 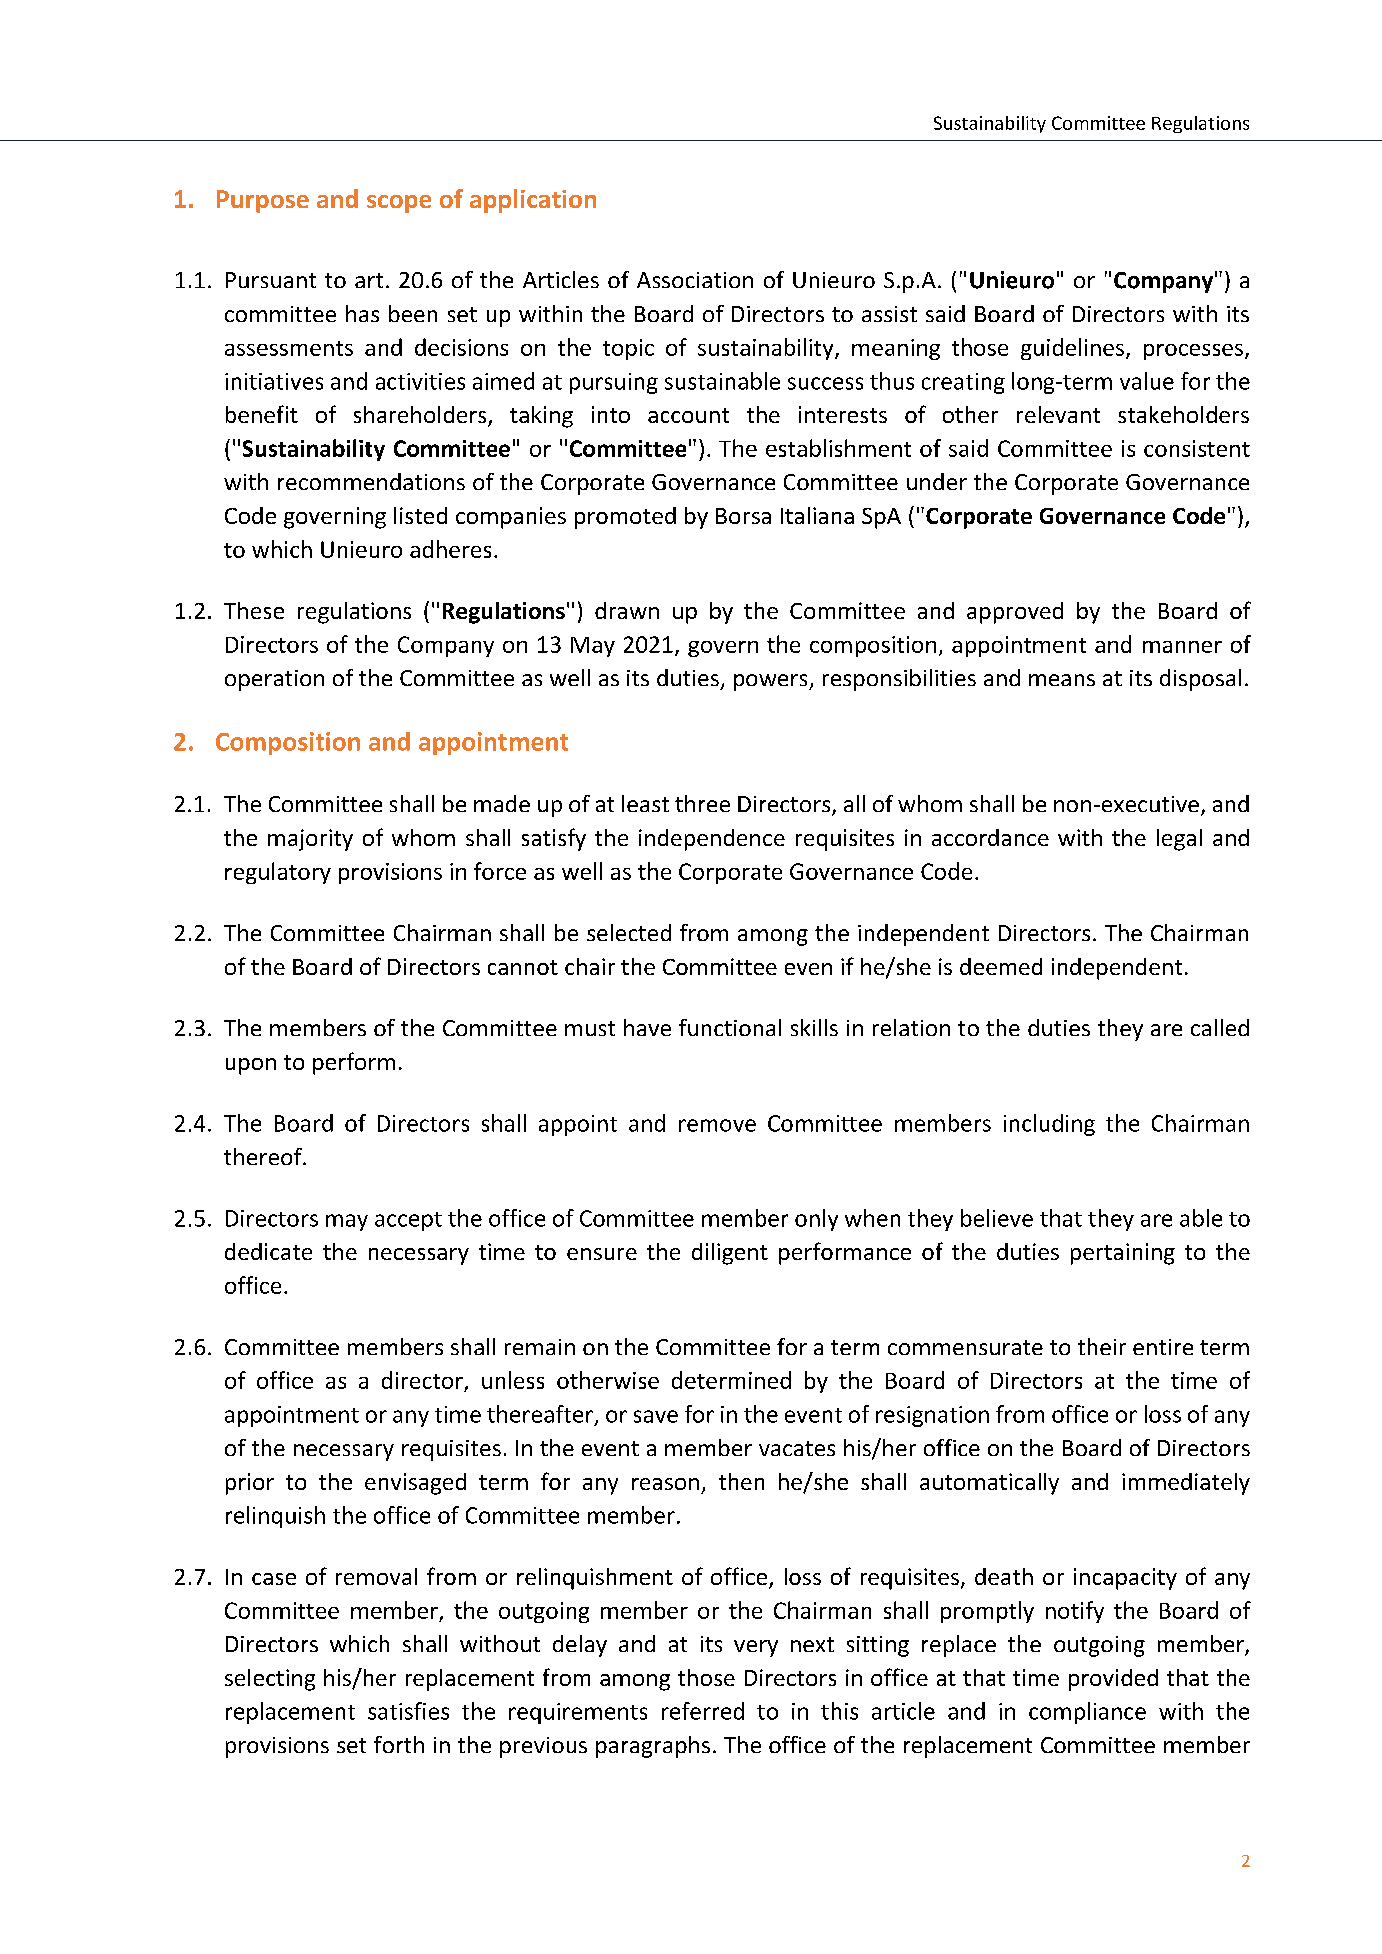 What do you see at coordinates (772, 682) in the page?
I see `powers` at bounding box center [772, 682].
